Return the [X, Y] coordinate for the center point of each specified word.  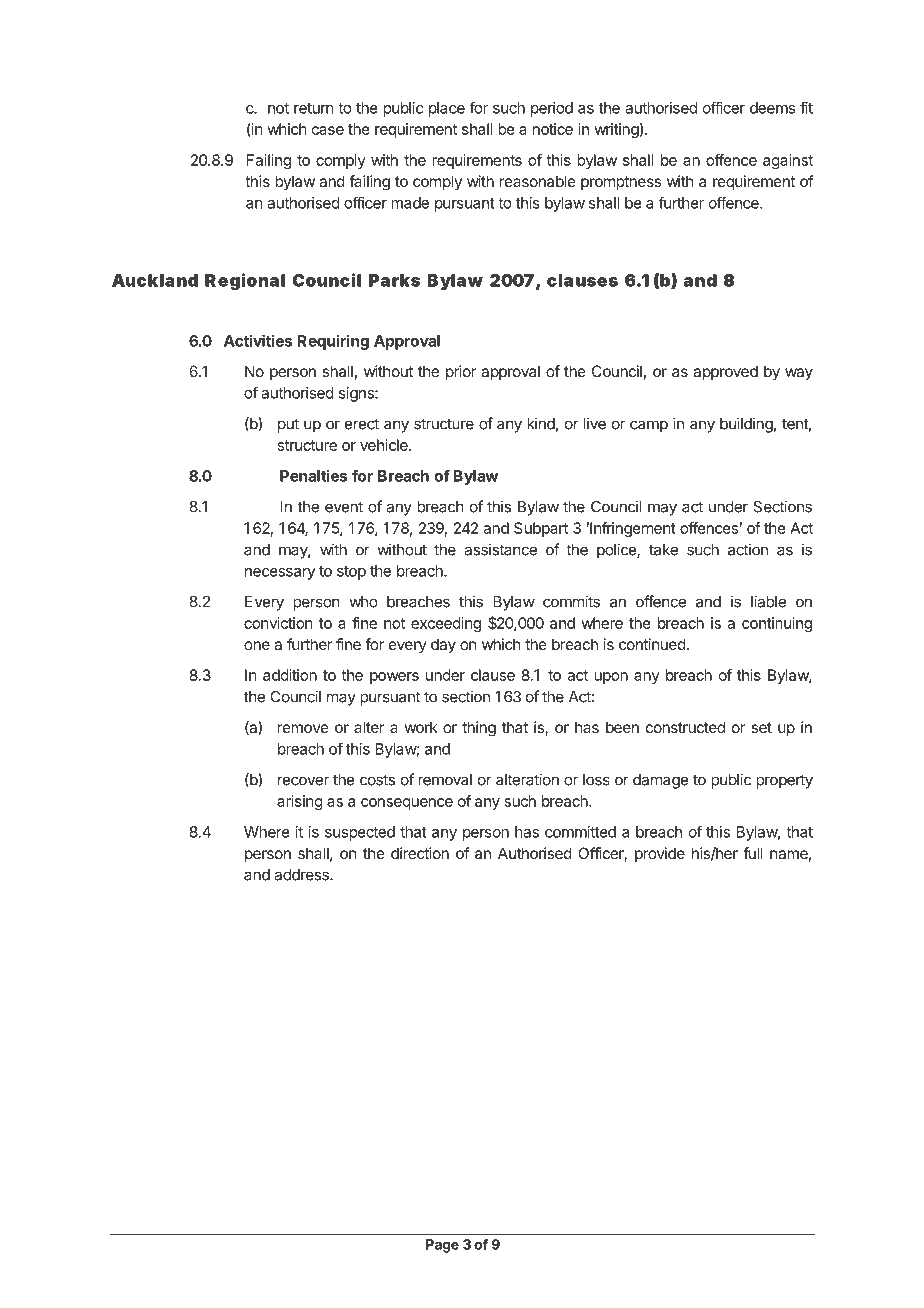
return [314, 108]
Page [442, 1246]
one [257, 645]
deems [772, 108]
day [443, 646]
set [761, 727]
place [447, 109]
